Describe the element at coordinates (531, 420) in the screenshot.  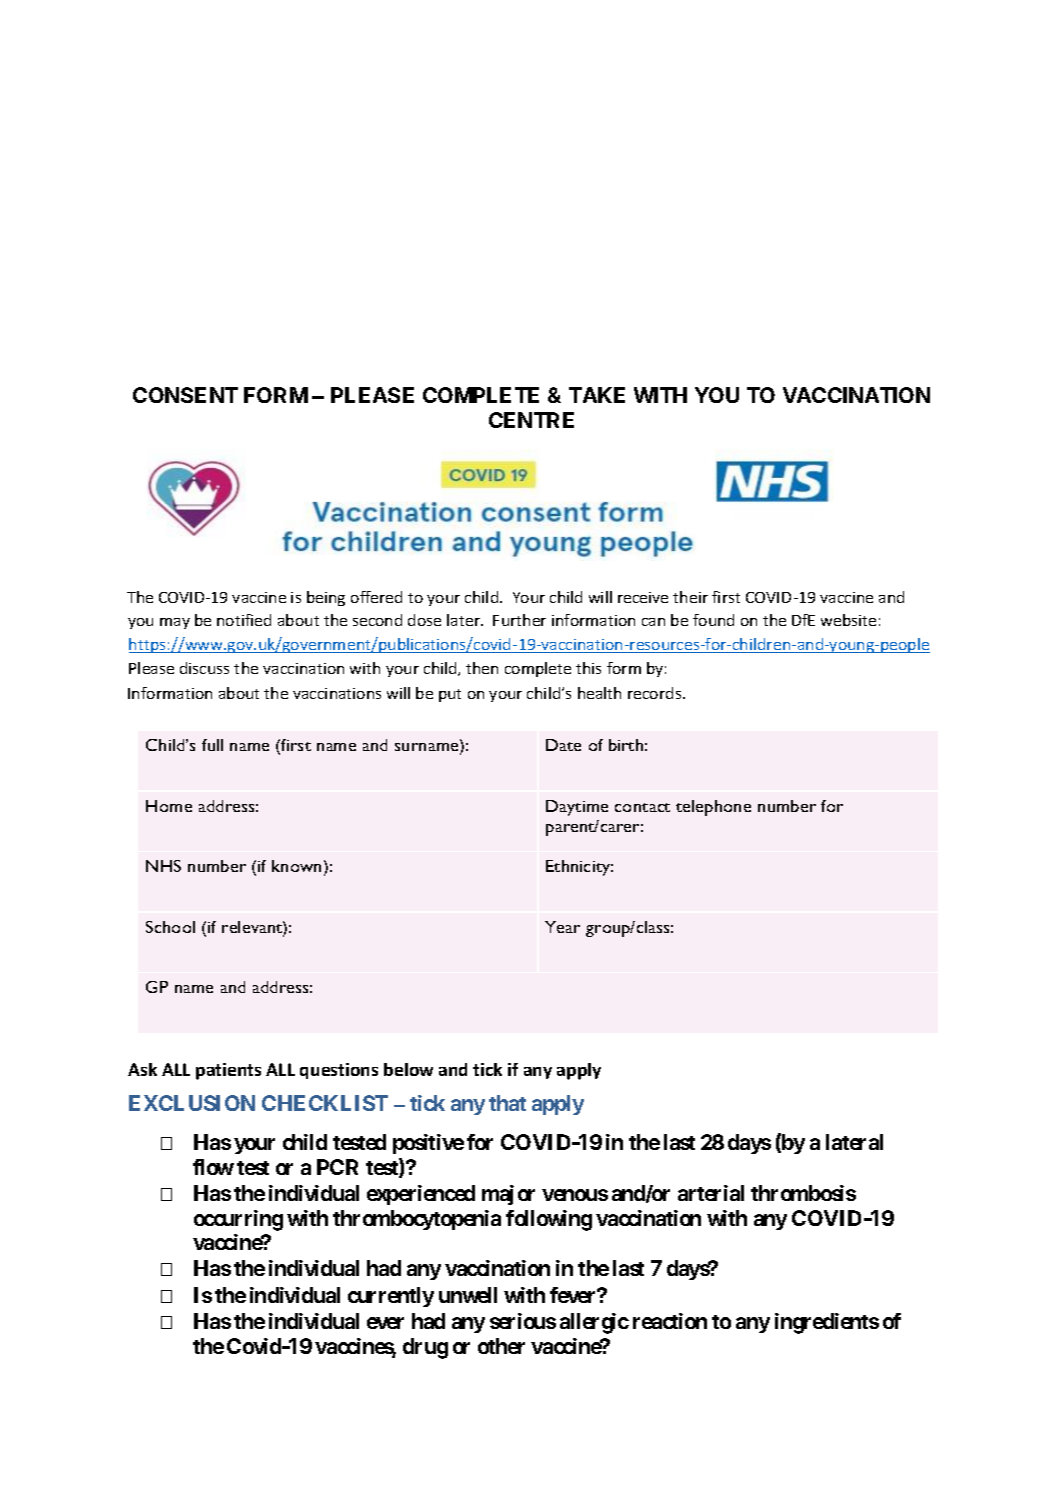
I see `CENTRE` at that location.
